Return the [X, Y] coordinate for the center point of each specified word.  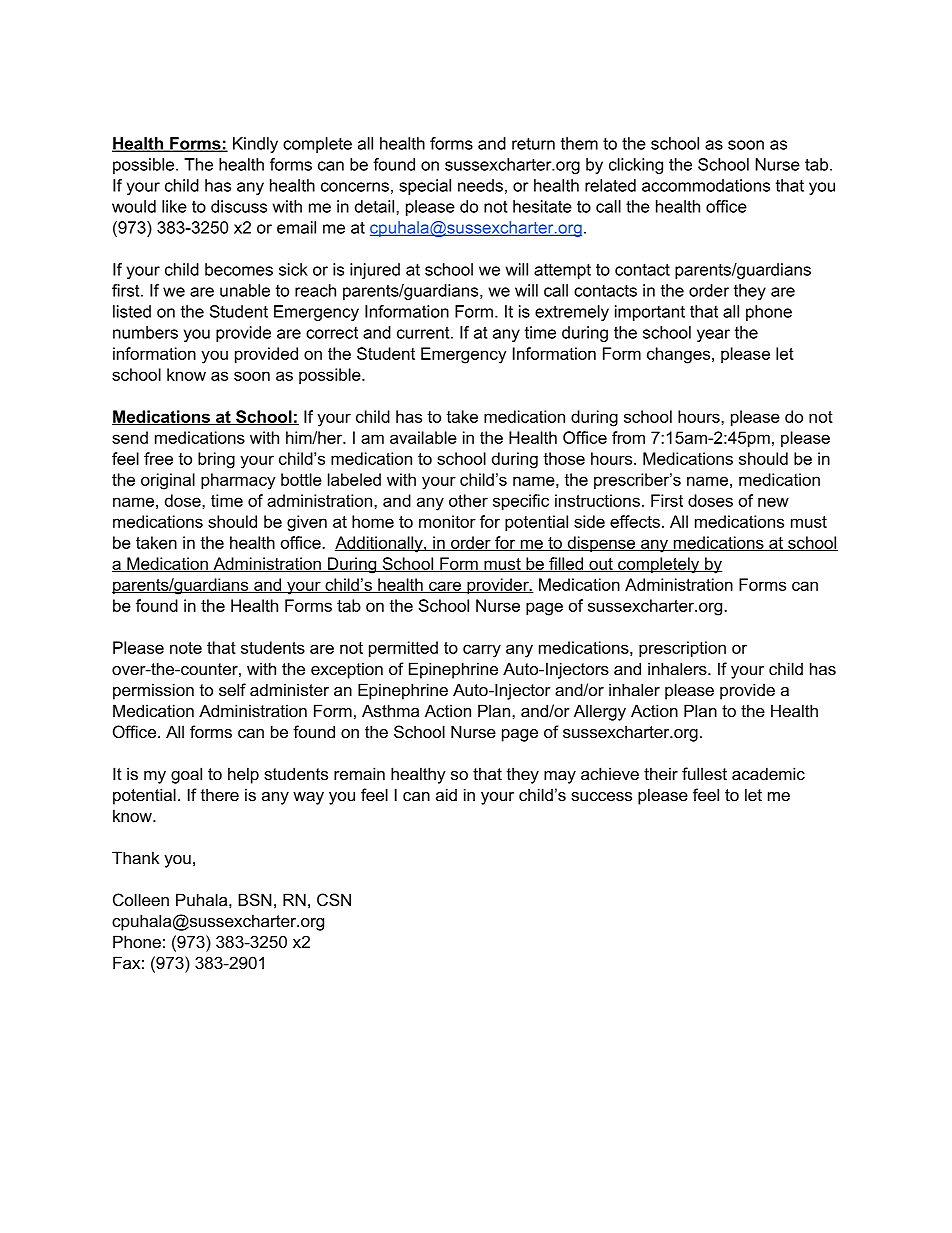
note [186, 648]
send [130, 437]
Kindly [255, 145]
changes [680, 355]
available [423, 437]
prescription [682, 649]
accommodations [706, 185]
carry [482, 651]
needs [480, 185]
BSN [255, 899]
